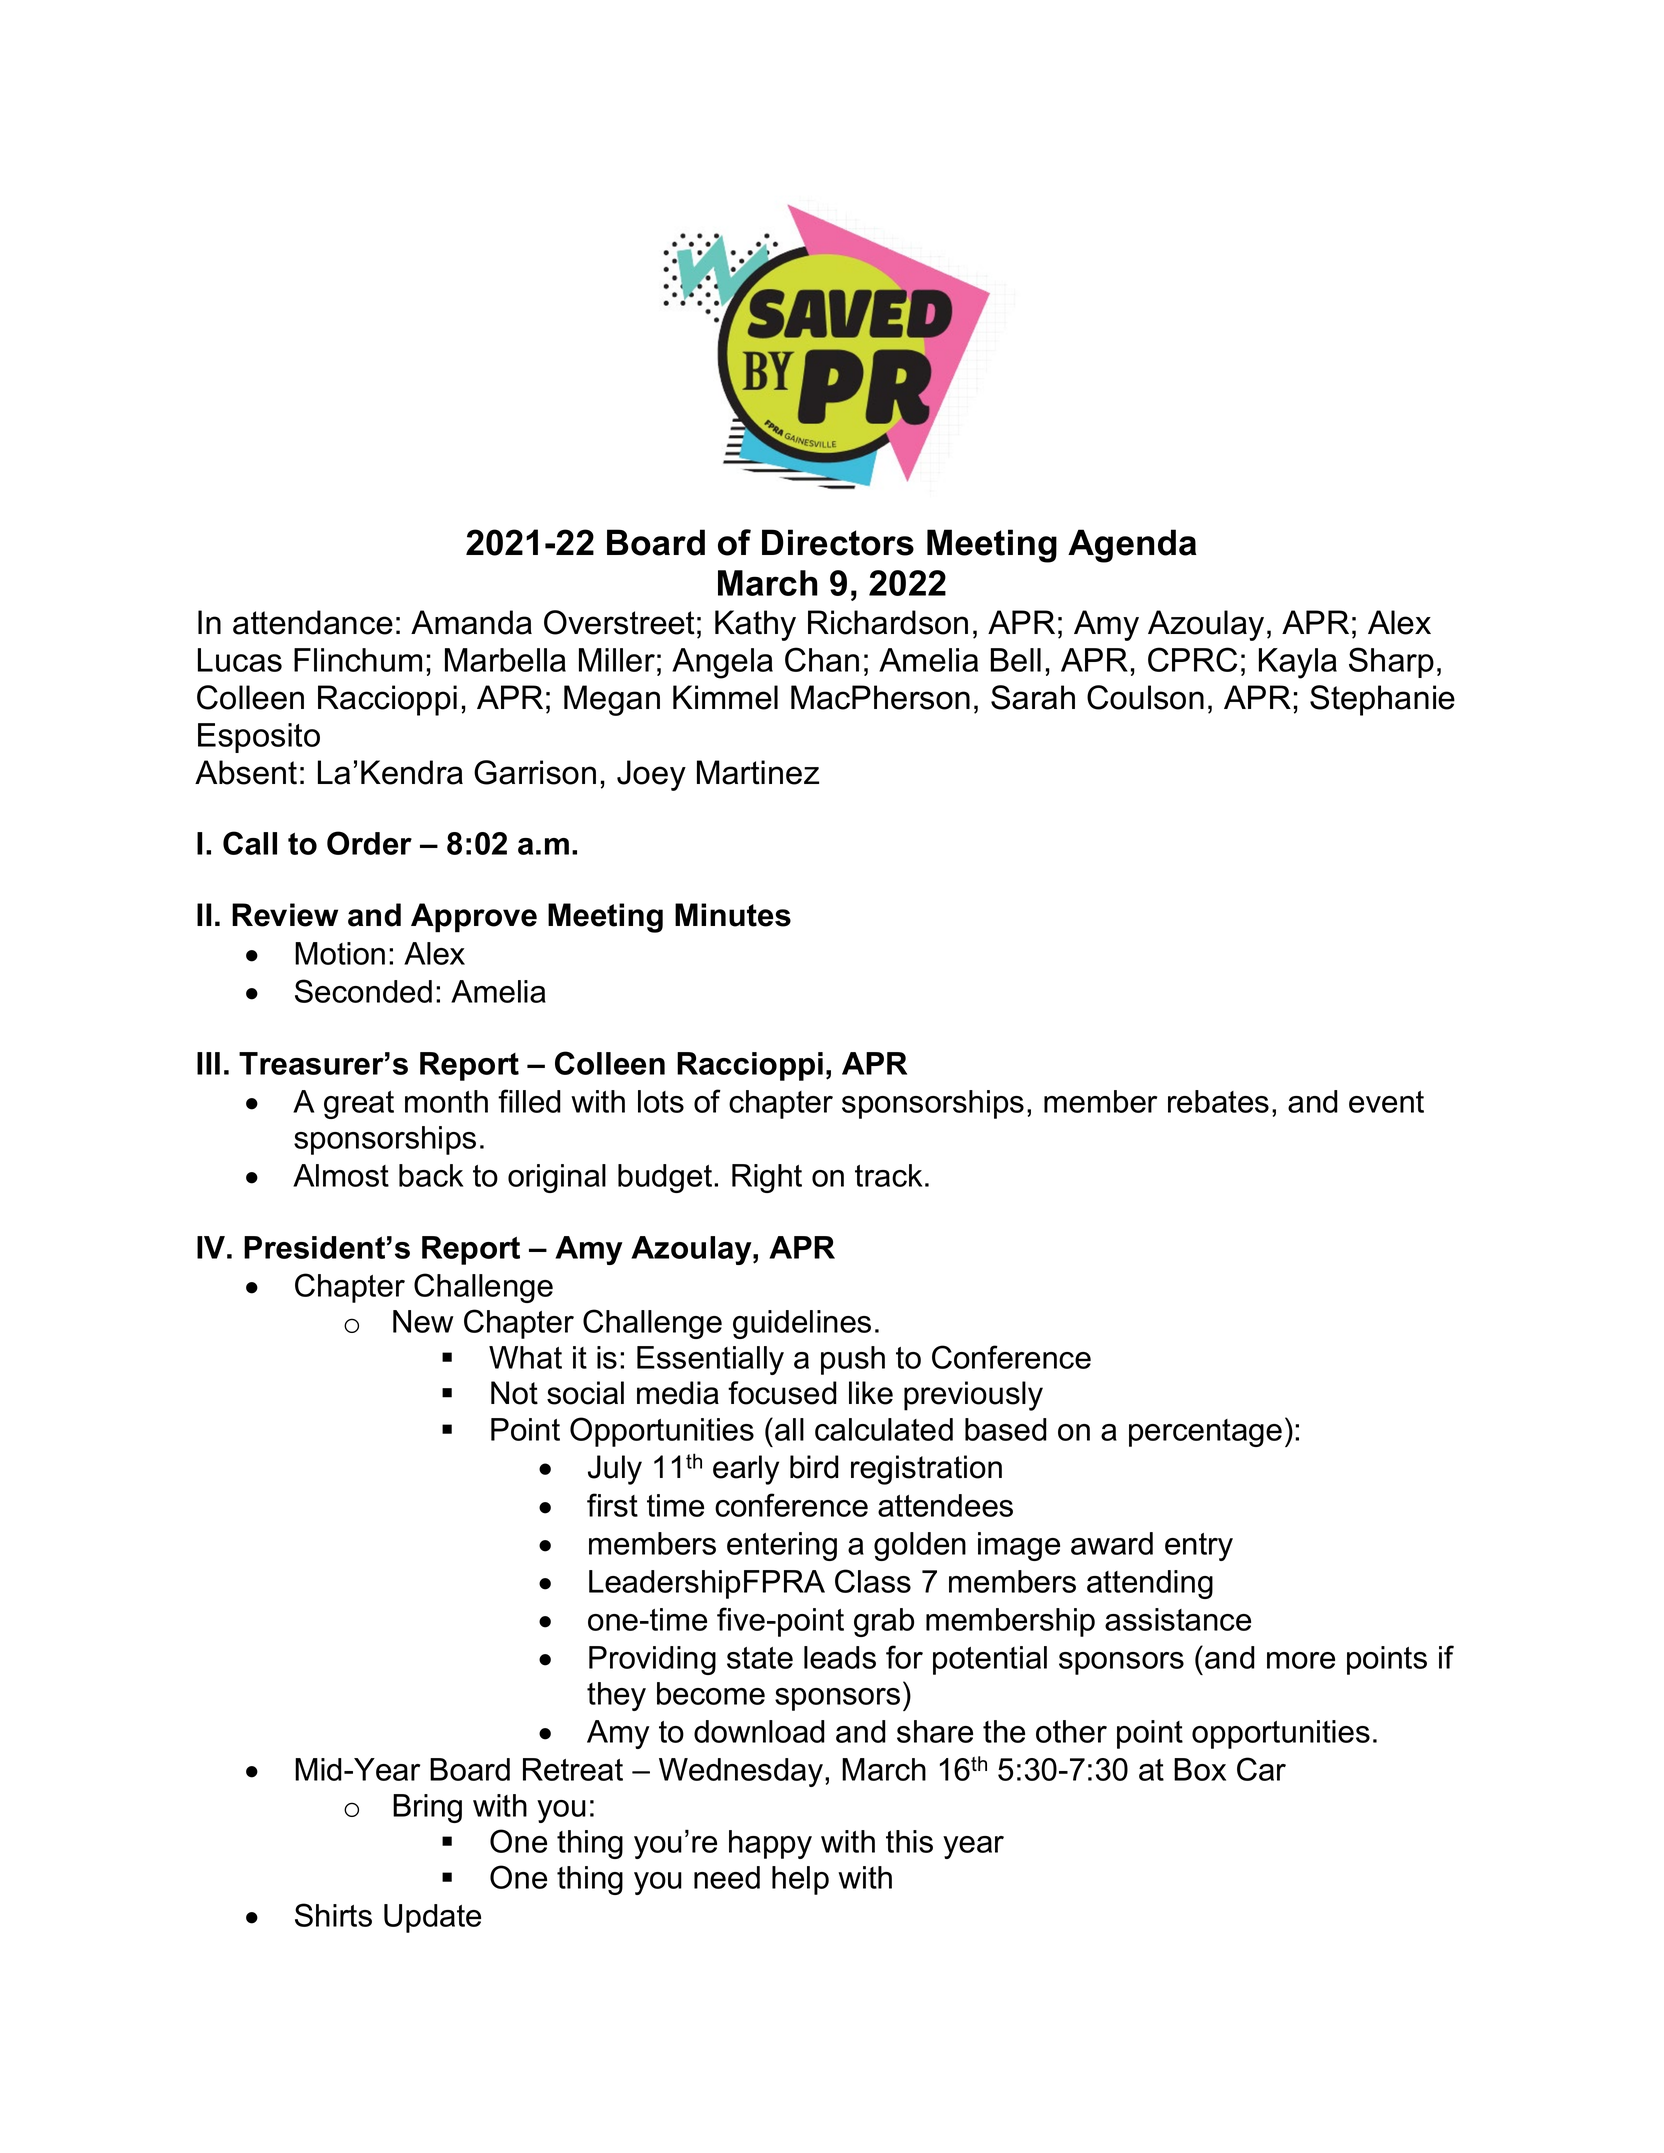  What do you see at coordinates (1261, 1769) in the page?
I see `Car` at bounding box center [1261, 1769].
